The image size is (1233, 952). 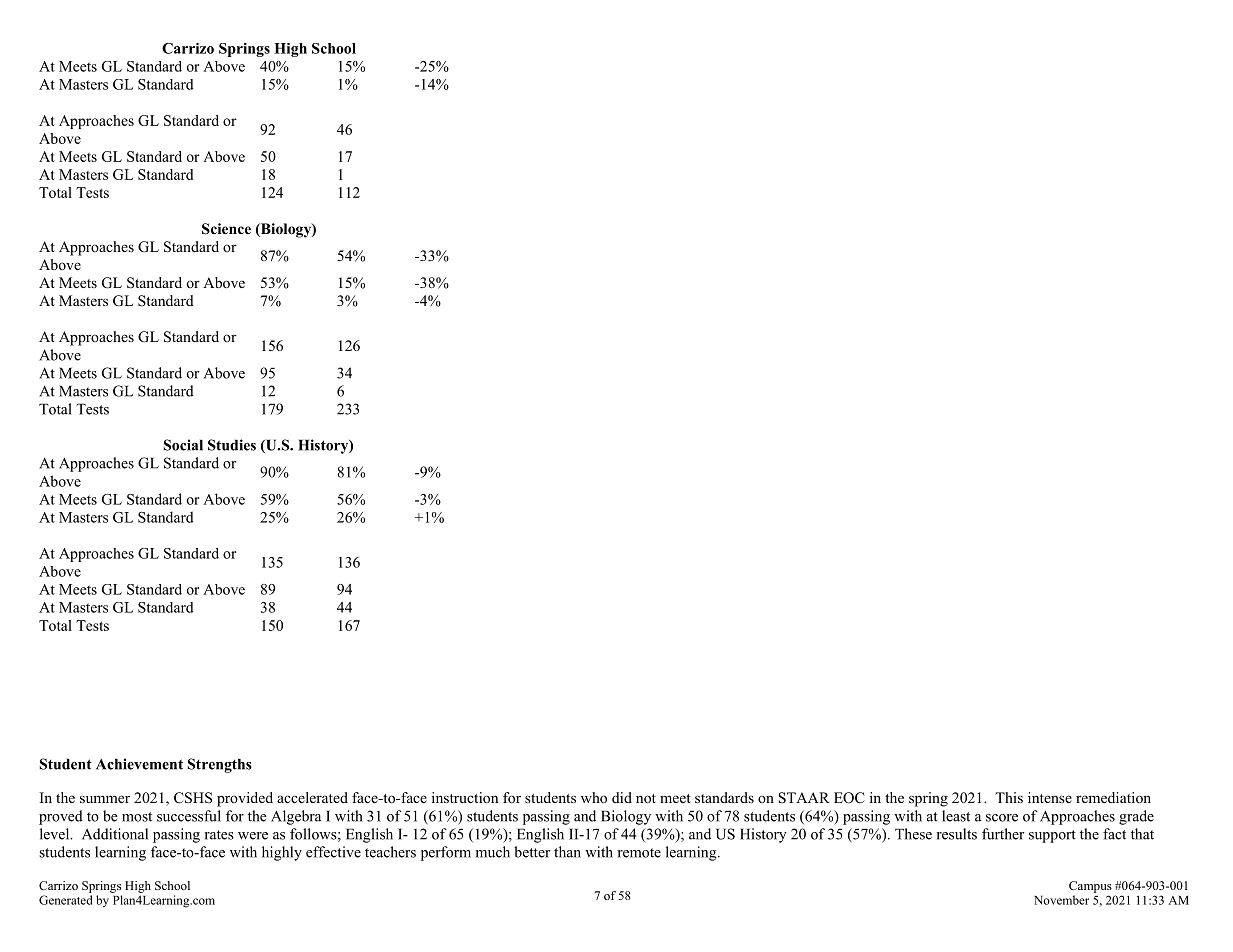 I want to click on Studies, so click(x=232, y=445).
